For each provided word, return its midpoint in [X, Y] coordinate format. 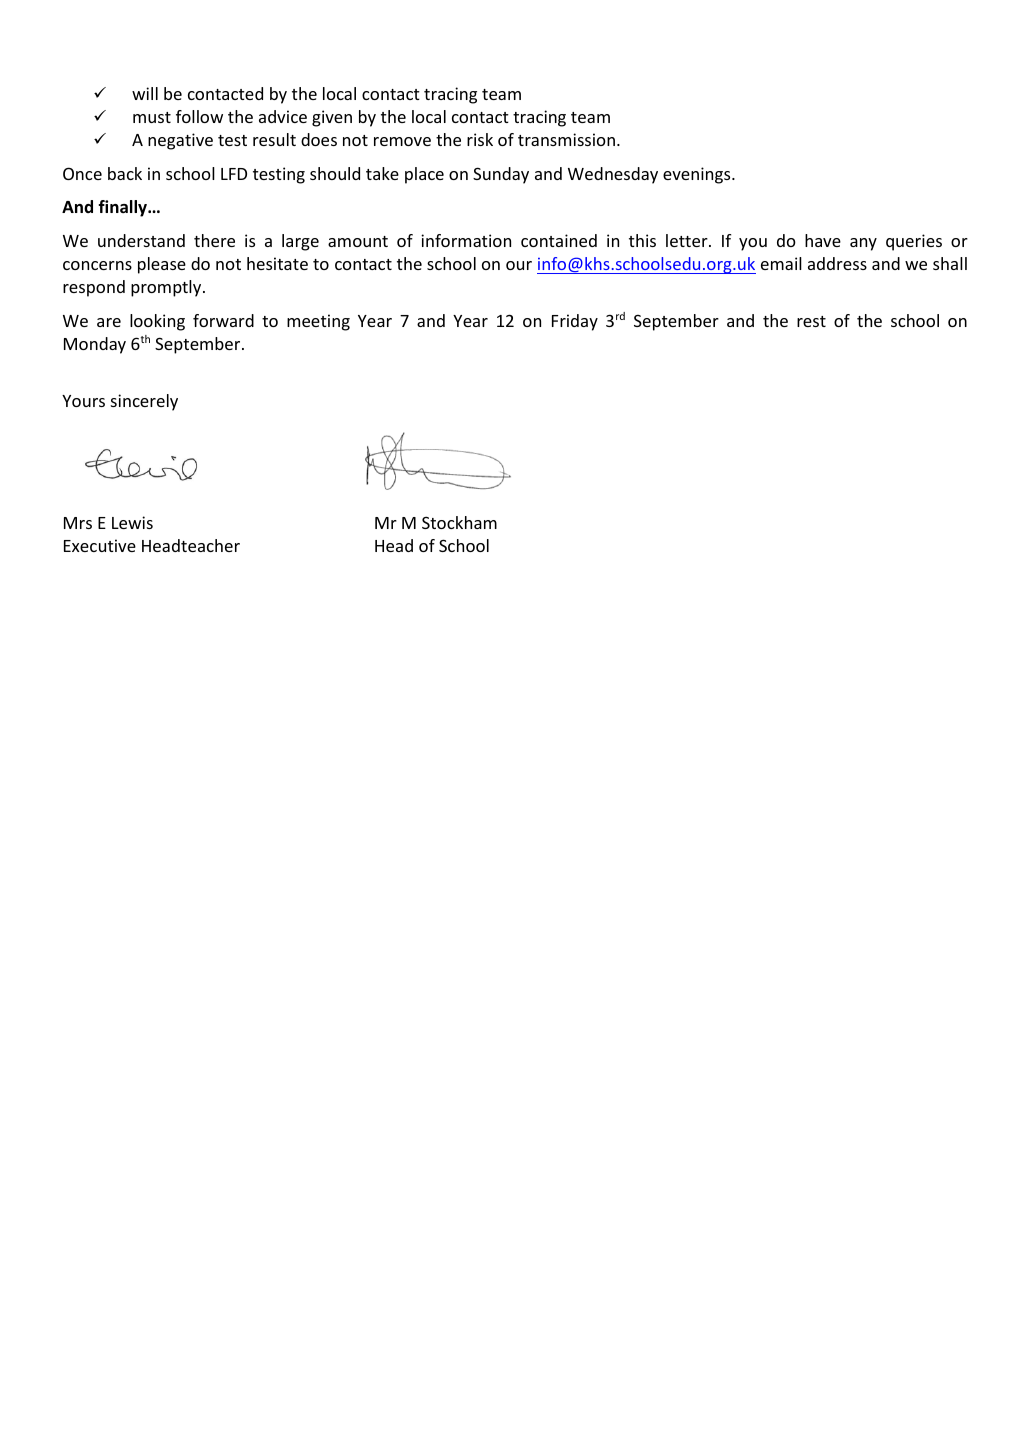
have [823, 240]
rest [811, 321]
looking [157, 322]
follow [199, 116]
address [837, 263]
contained [559, 240]
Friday [575, 322]
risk [480, 139]
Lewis [132, 522]
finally [124, 208]
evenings [698, 175]
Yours [83, 401]
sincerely [144, 402]
